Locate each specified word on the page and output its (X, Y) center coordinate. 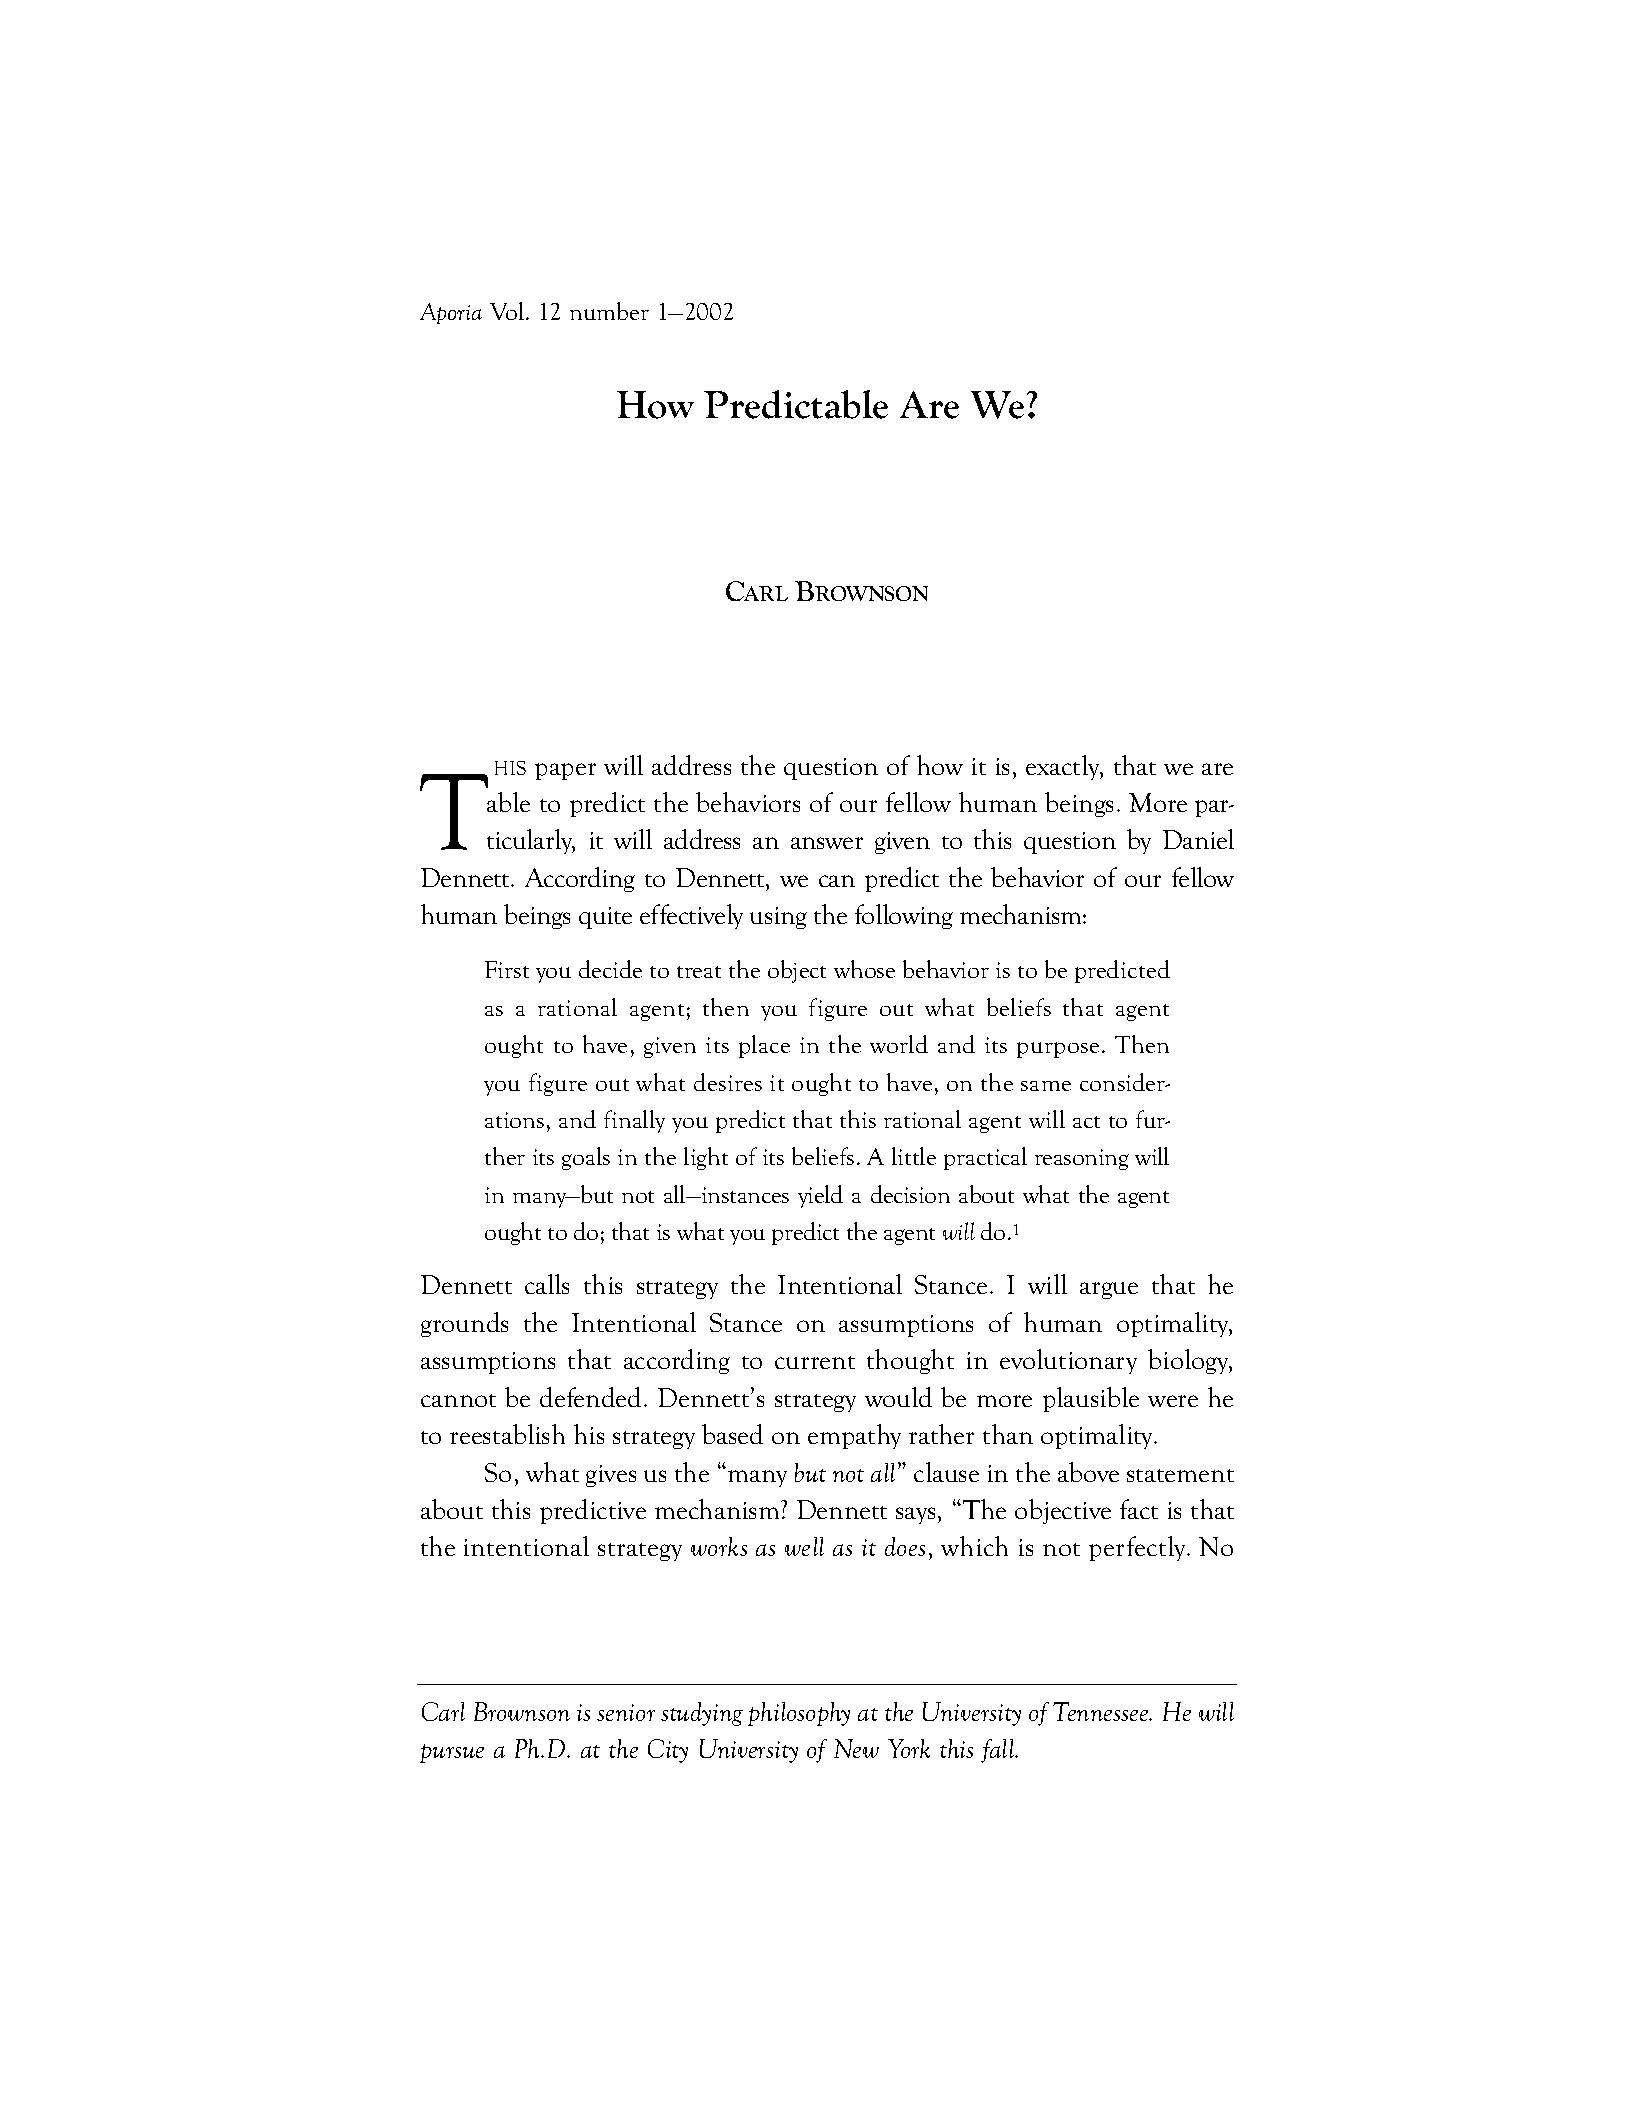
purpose (1058, 1050)
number (609, 311)
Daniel (1198, 839)
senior (626, 1712)
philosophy (799, 1714)
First (507, 969)
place (764, 1046)
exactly (1064, 767)
